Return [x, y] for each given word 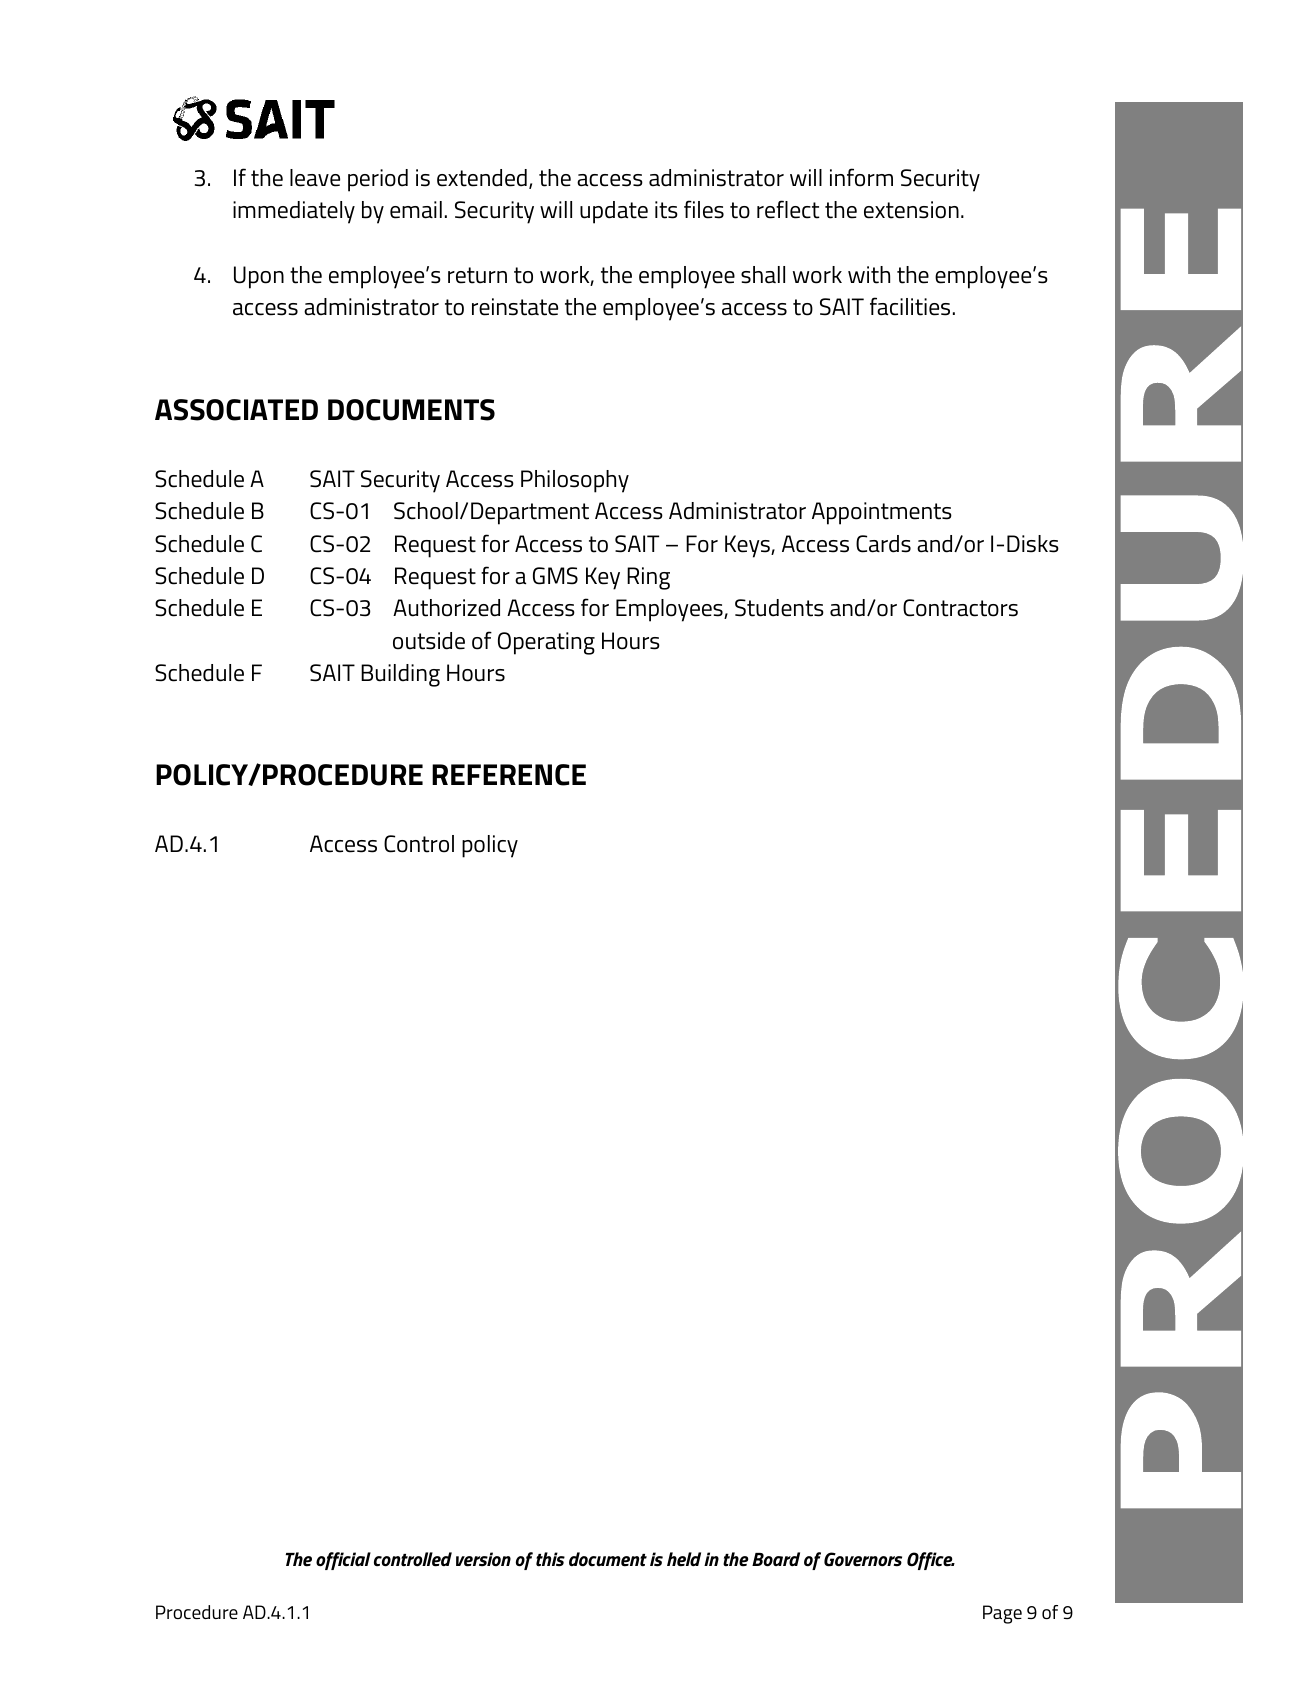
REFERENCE [509, 775]
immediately [294, 212]
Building [400, 675]
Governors [863, 1559]
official [343, 1561]
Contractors [960, 608]
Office [931, 1561]
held [684, 1559]
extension [911, 210]
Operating [546, 643]
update [614, 212]
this [550, 1559]
